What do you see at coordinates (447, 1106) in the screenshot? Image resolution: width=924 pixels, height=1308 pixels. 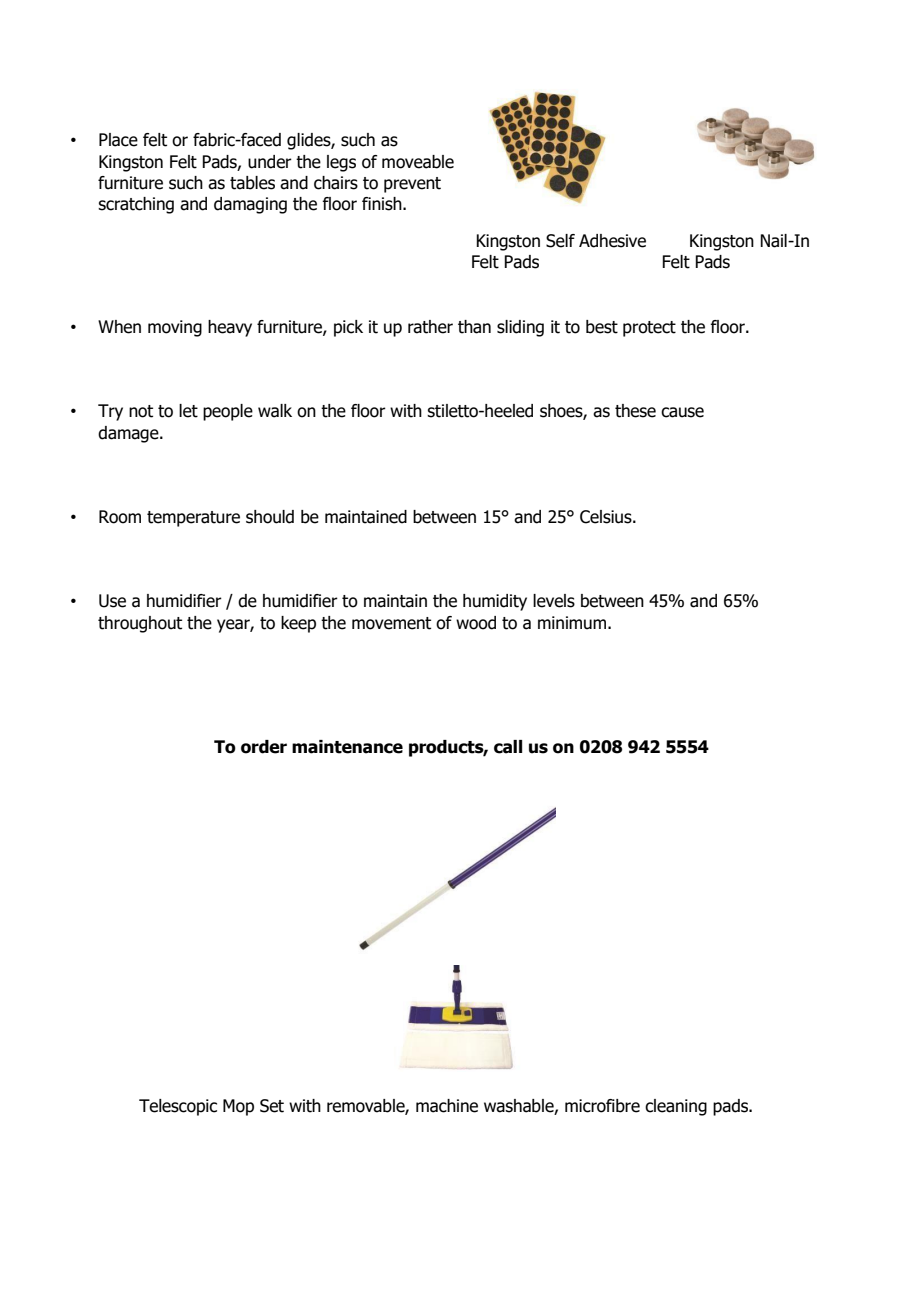 I see `machine` at bounding box center [447, 1106].
